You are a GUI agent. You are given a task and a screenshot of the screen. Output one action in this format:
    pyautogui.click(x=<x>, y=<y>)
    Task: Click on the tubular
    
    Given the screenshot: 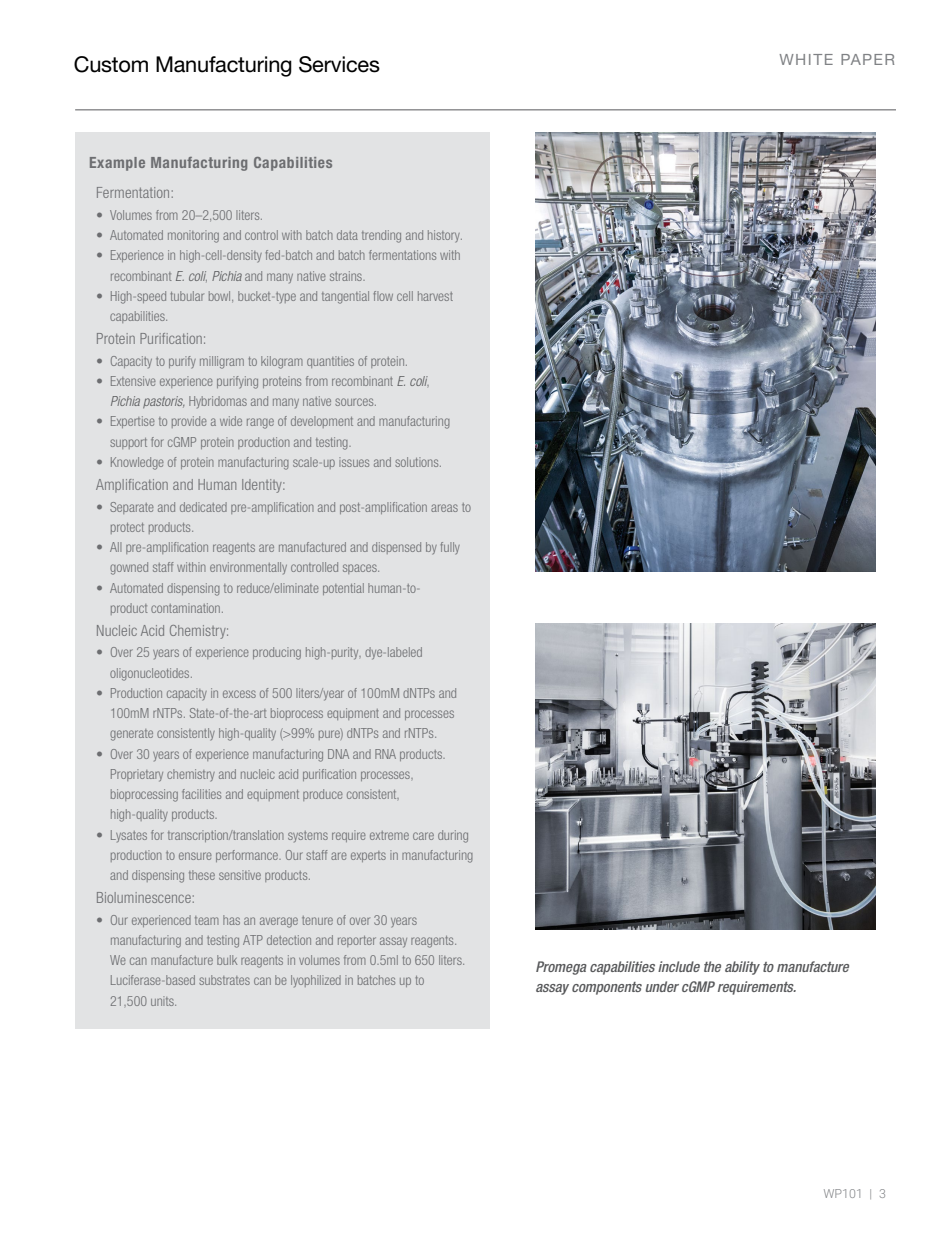 What is the action you would take?
    pyautogui.click(x=187, y=296)
